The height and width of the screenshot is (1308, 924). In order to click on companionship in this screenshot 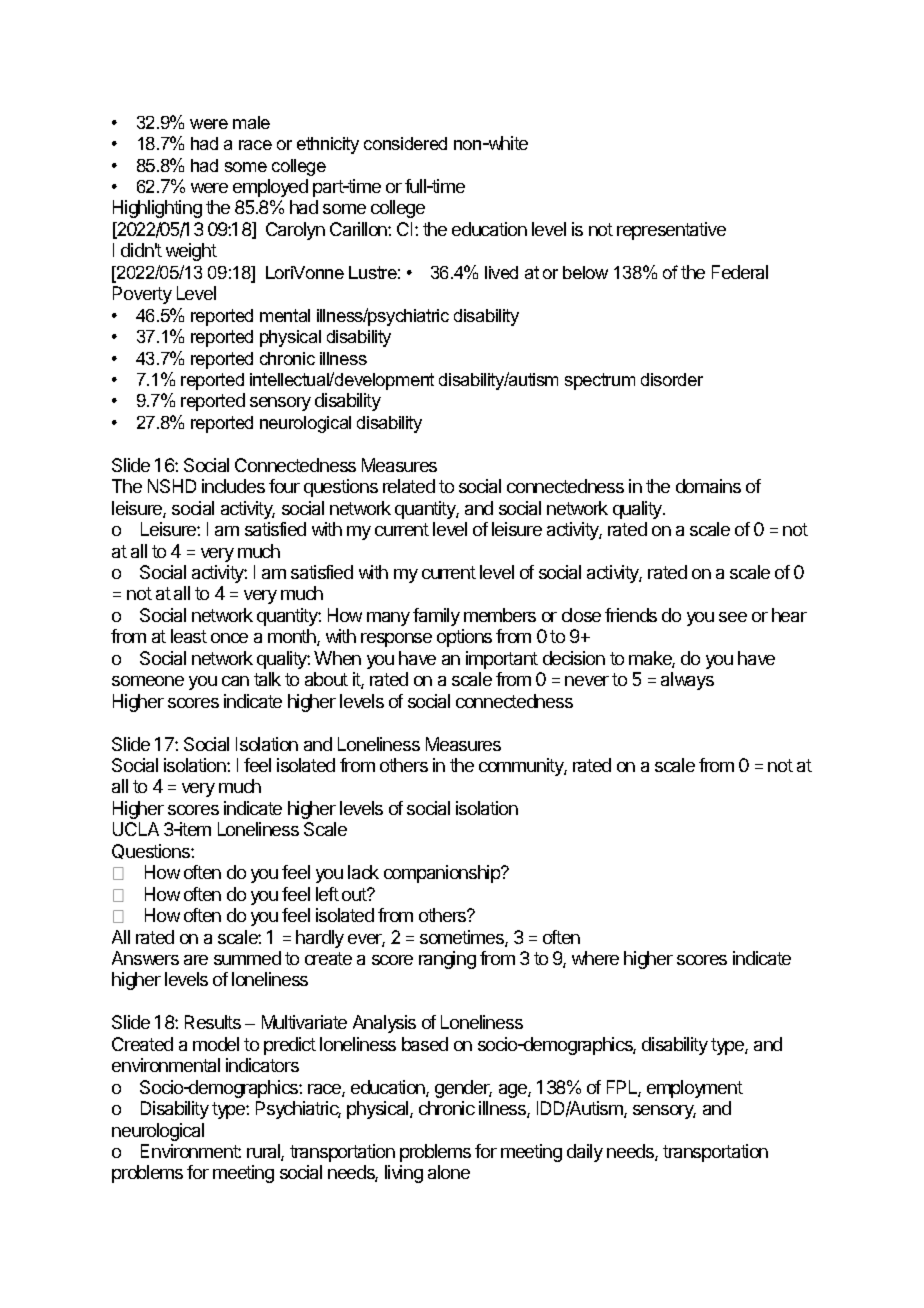, I will do `click(443, 874)`.
